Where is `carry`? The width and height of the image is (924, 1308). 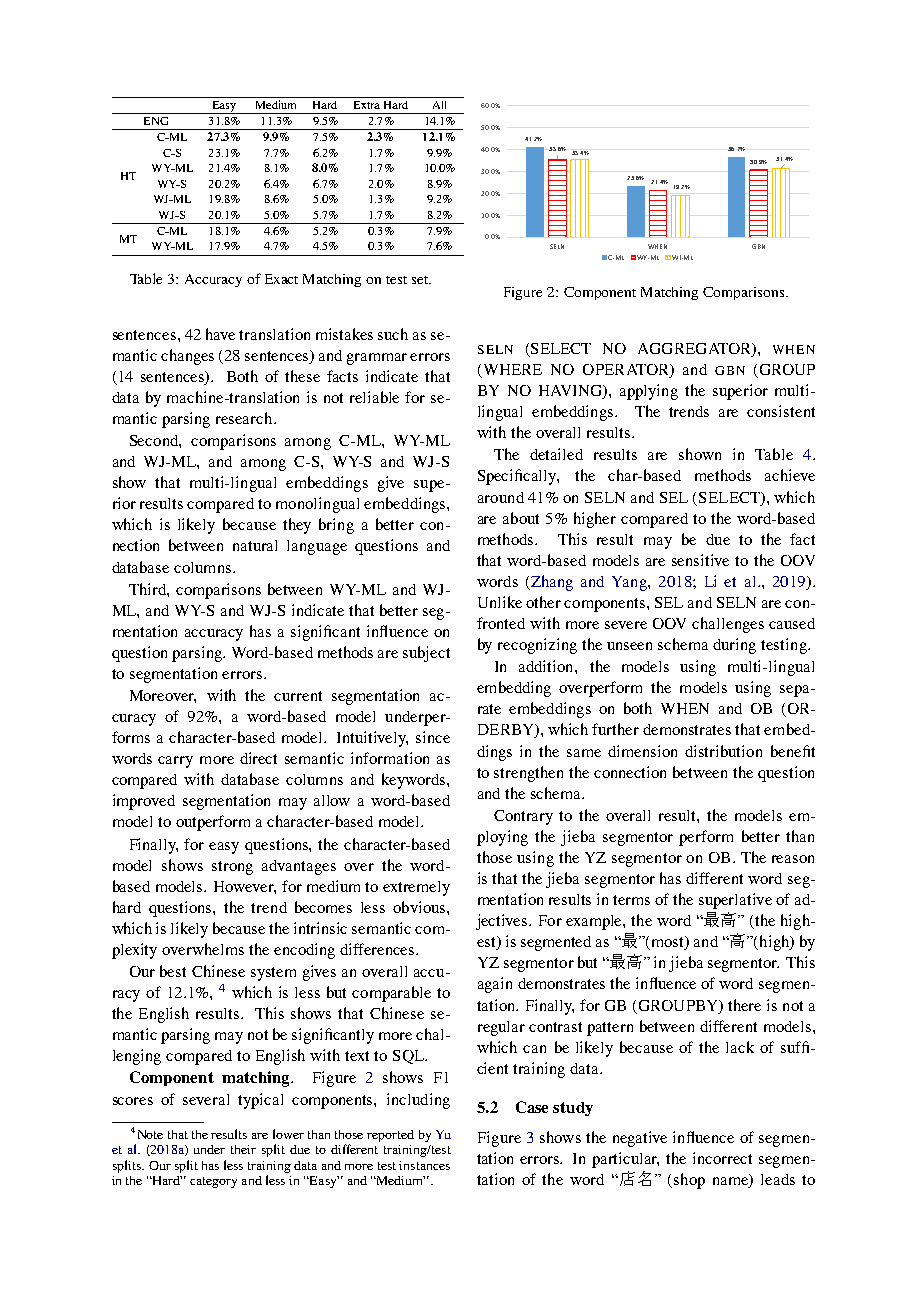
carry is located at coordinates (175, 762).
